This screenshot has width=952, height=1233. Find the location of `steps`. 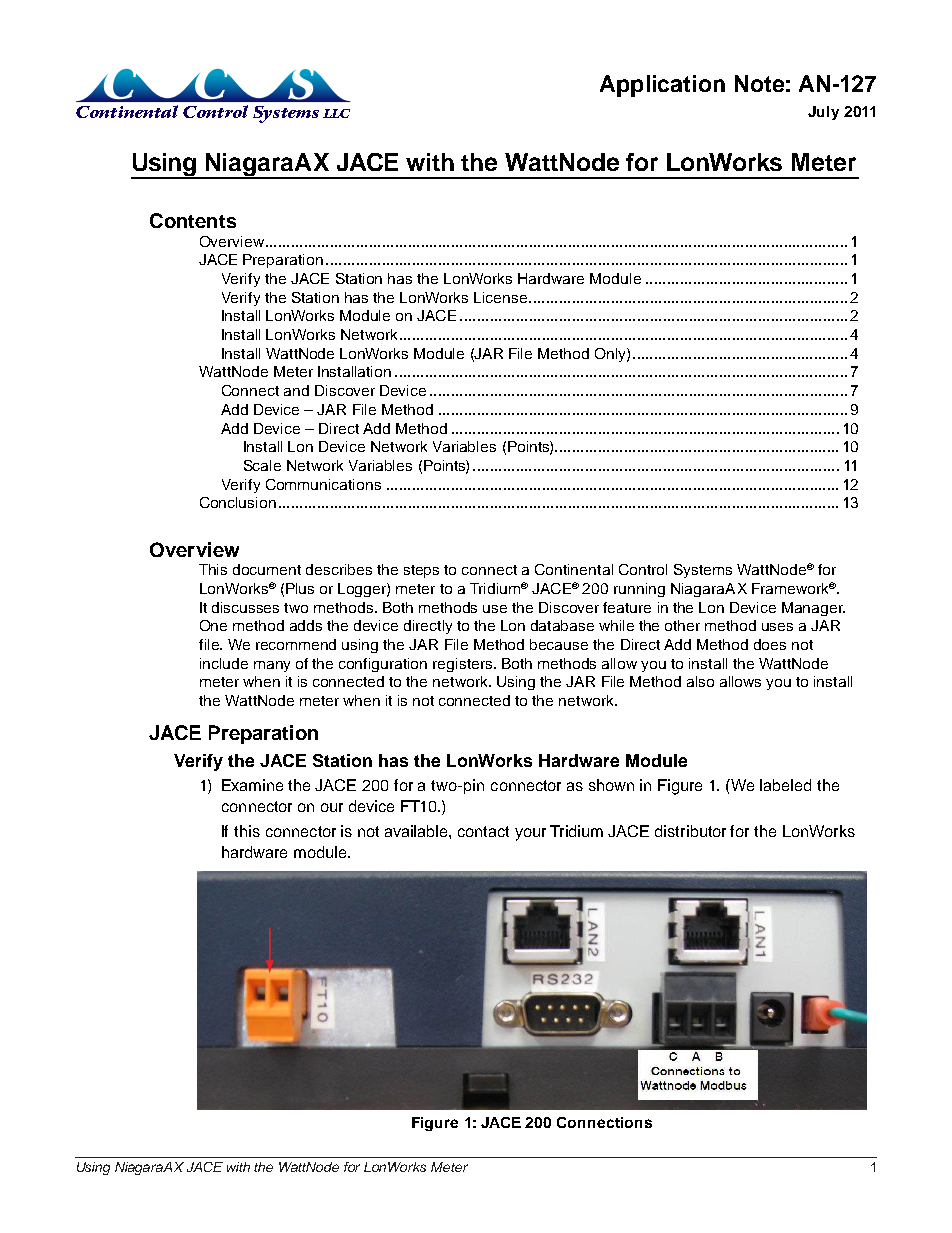

steps is located at coordinates (421, 571).
